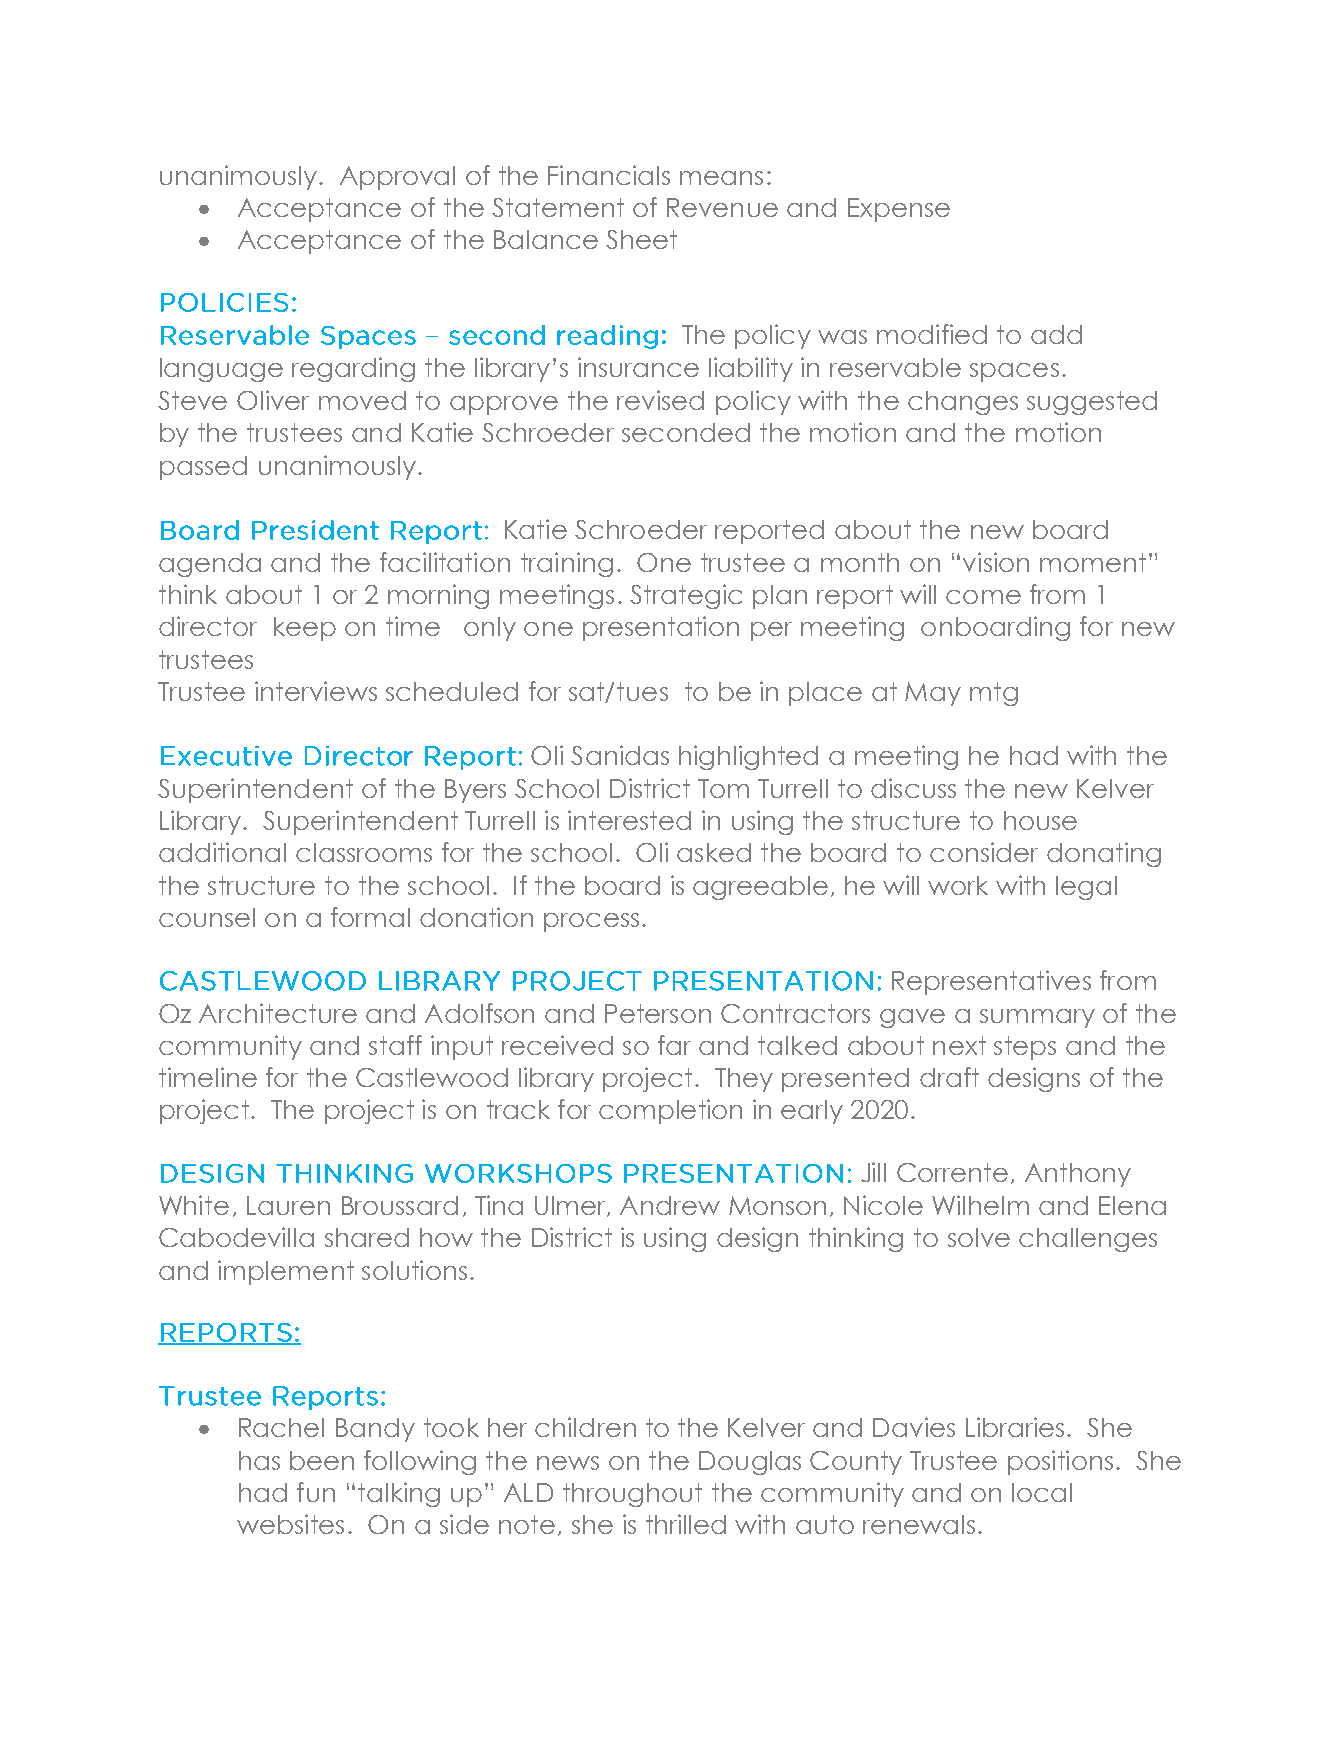 This document has height=1737, width=1343. Describe the element at coordinates (1078, 1175) in the document. I see `Anthony` at that location.
